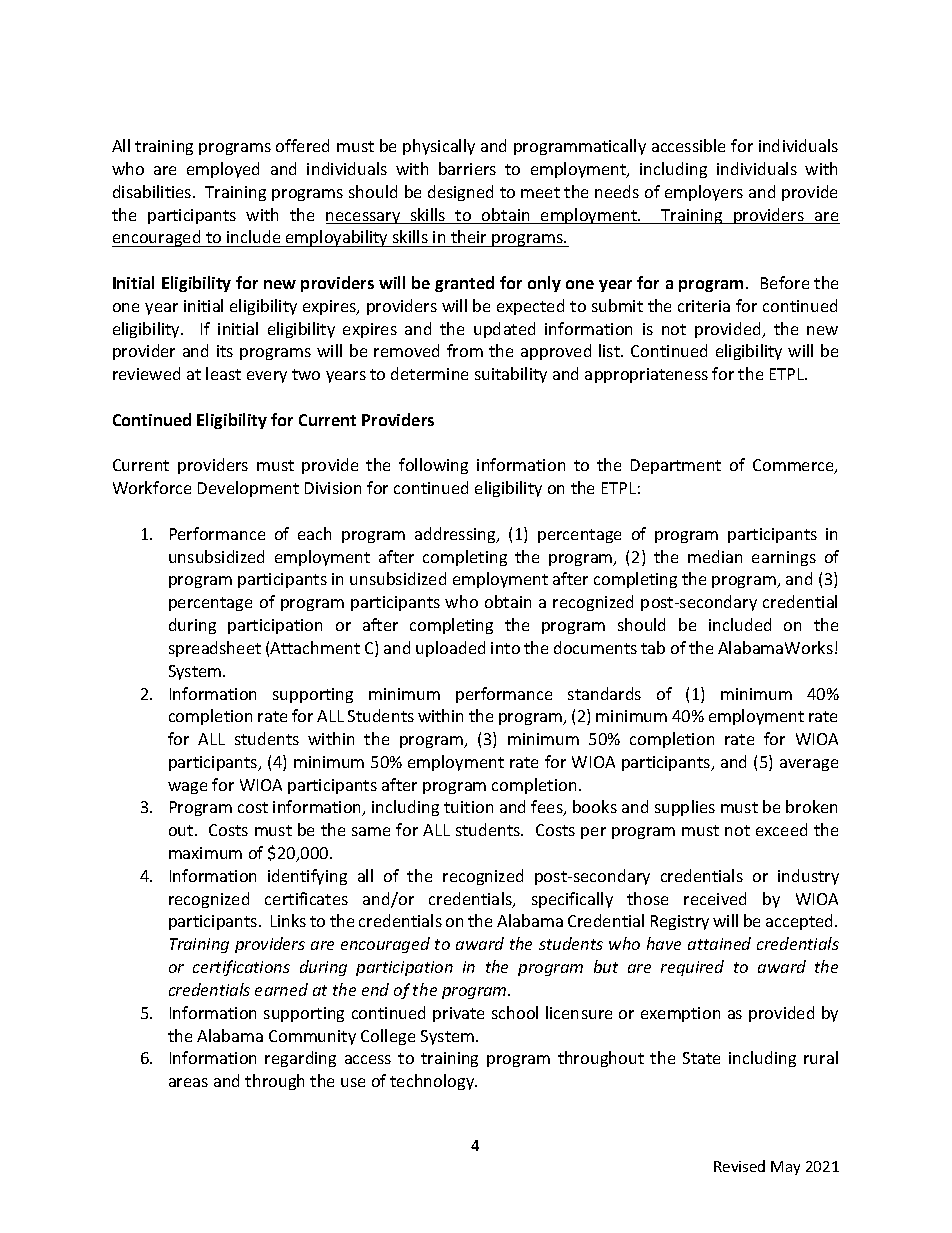 The image size is (952, 1233). What do you see at coordinates (572, 900) in the screenshot?
I see `specifically` at bounding box center [572, 900].
